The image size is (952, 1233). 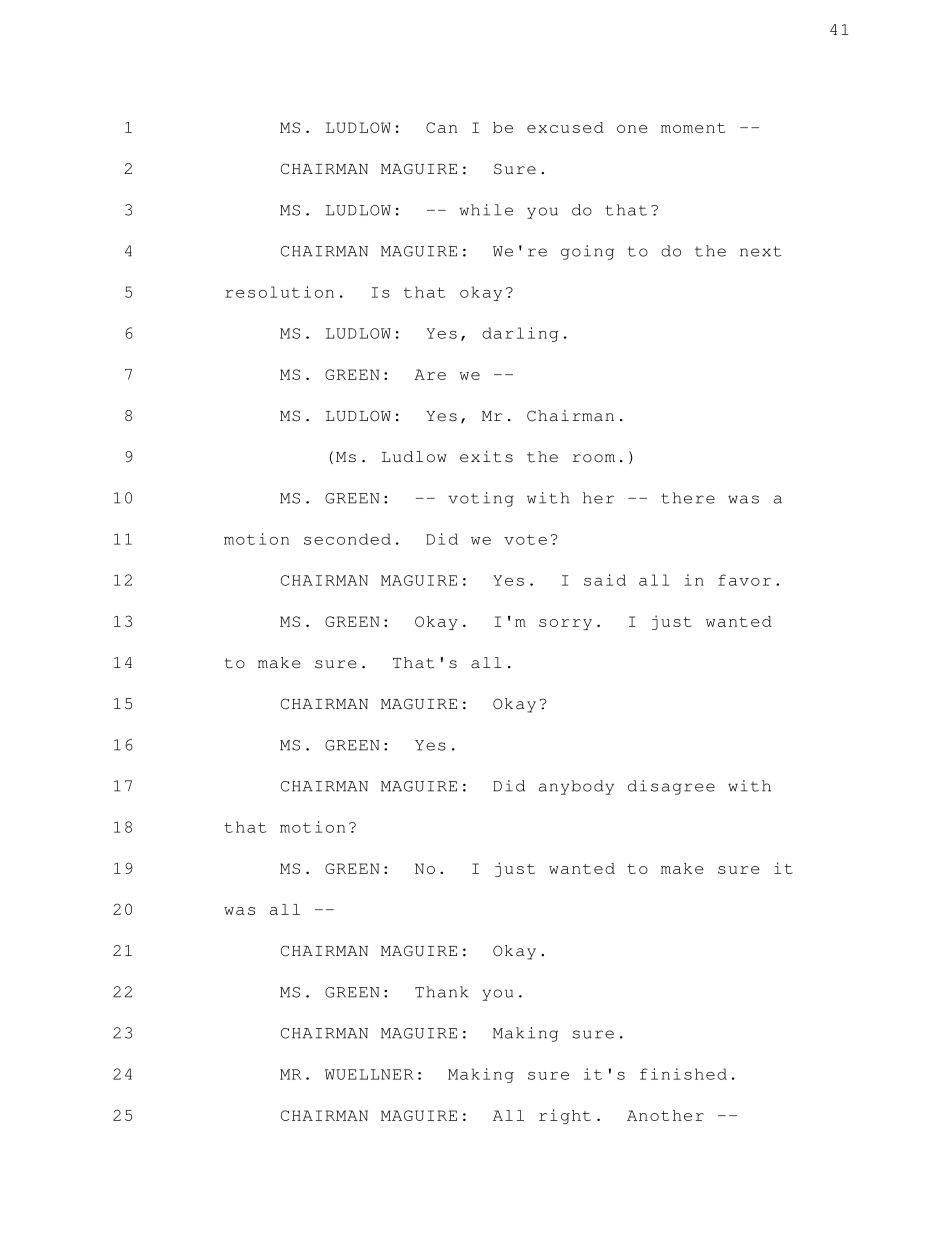 I want to click on Can, so click(x=441, y=127).
